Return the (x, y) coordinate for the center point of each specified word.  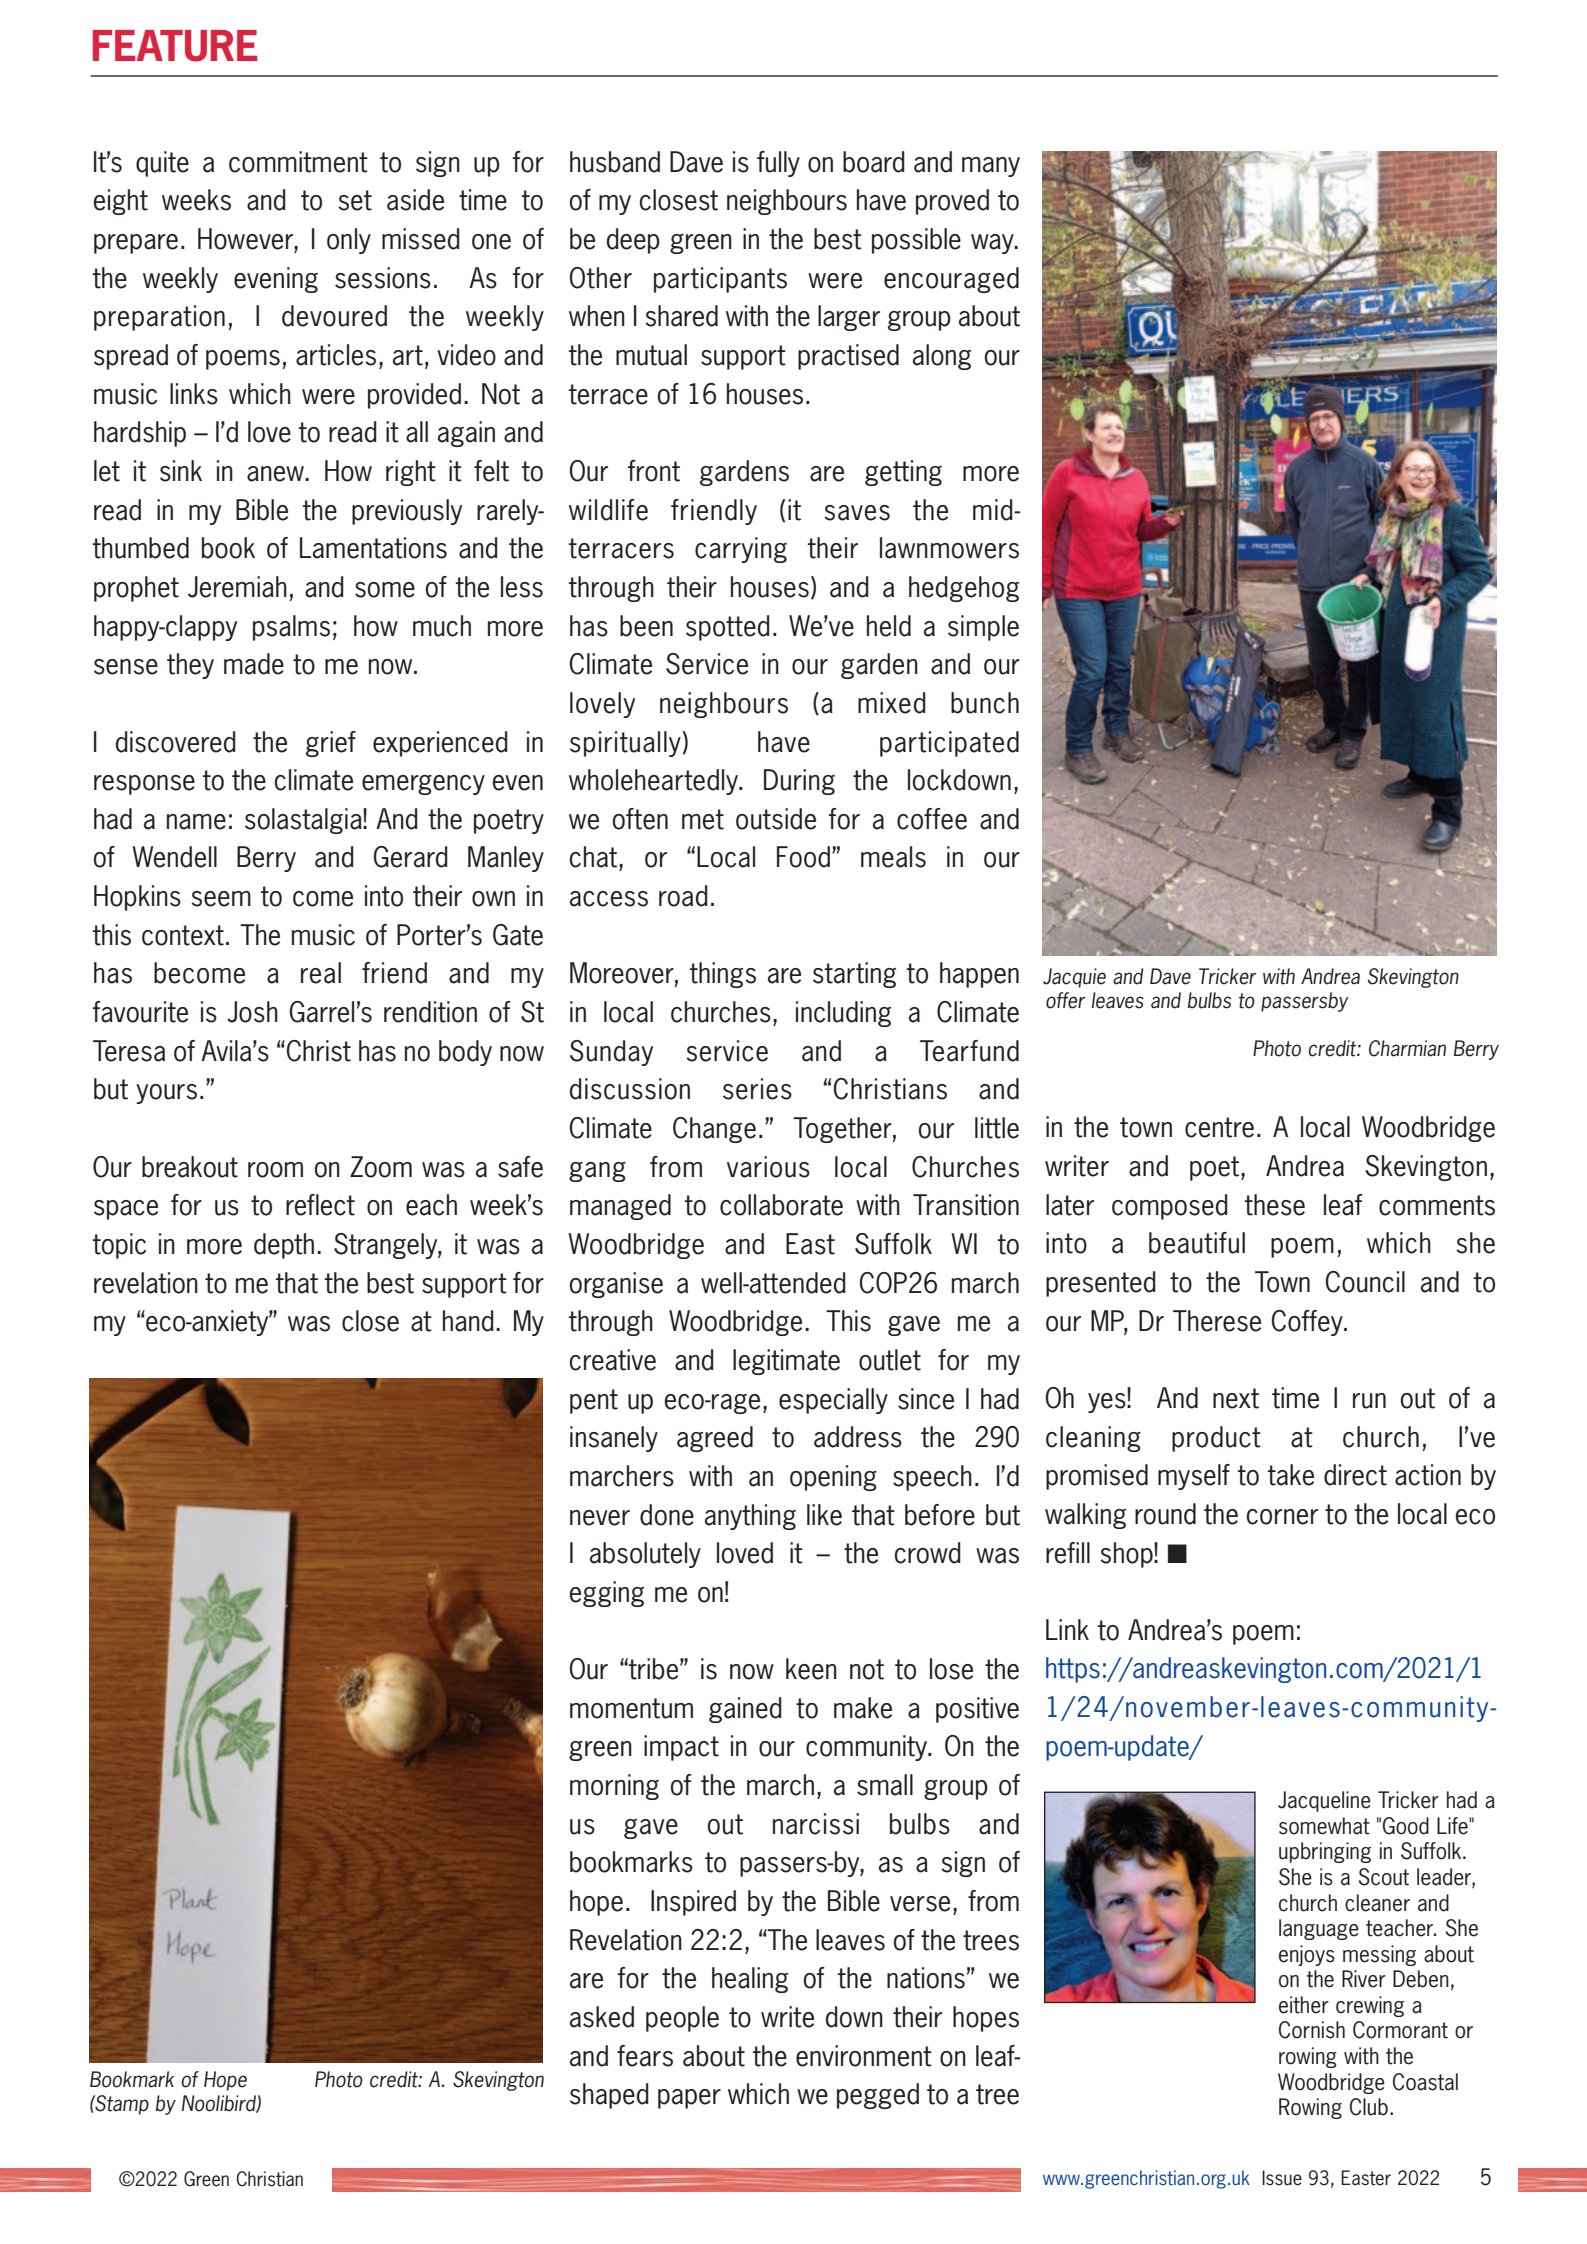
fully (778, 164)
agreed (715, 1439)
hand (468, 1321)
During (799, 782)
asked (602, 2017)
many (991, 167)
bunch (985, 703)
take (1290, 1475)
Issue (1282, 2178)
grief (331, 744)
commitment (298, 162)
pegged (878, 2096)
